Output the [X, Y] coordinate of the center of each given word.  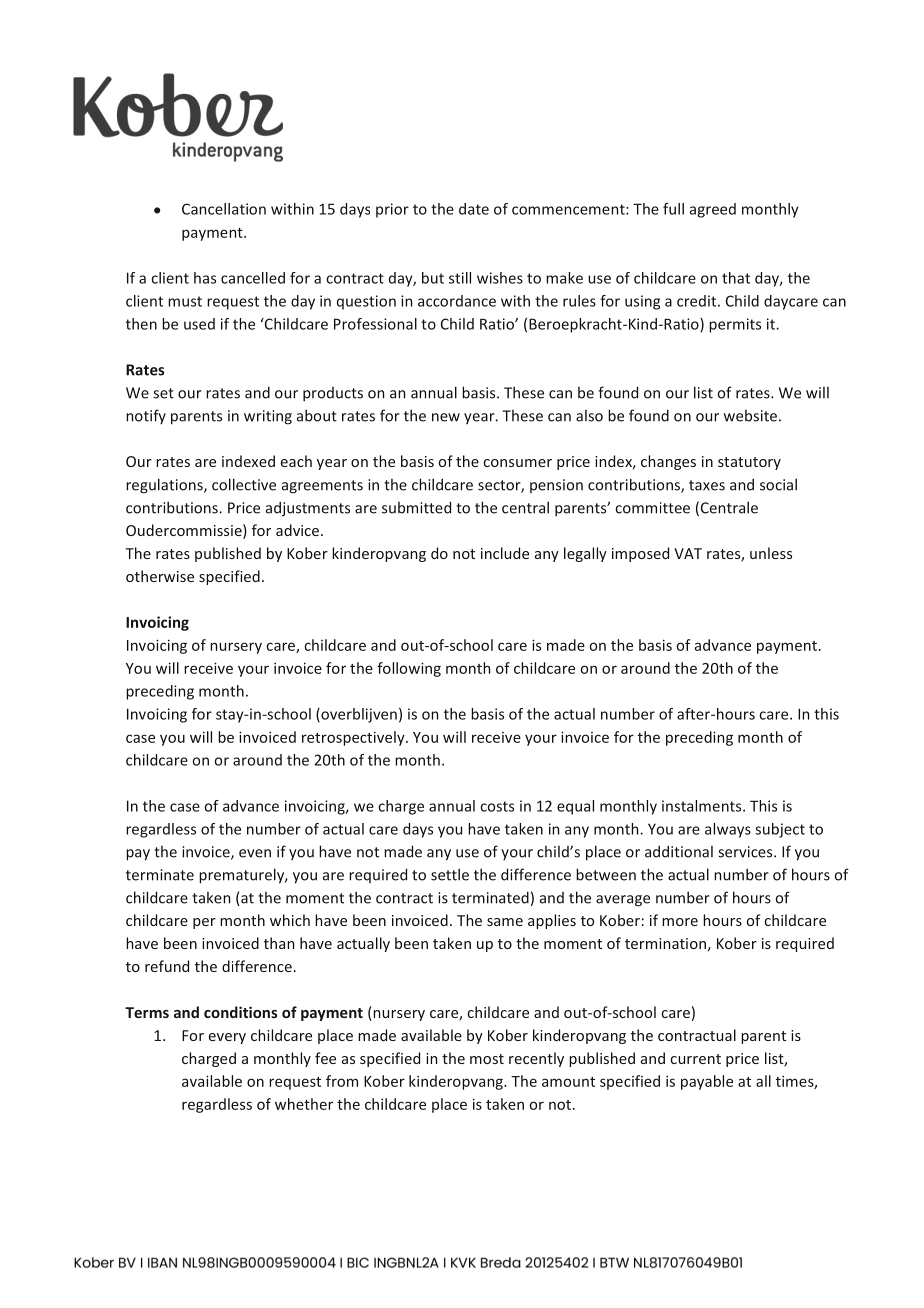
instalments [703, 806]
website [750, 416]
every [227, 1038]
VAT [688, 553]
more [680, 922]
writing [268, 417]
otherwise [160, 576]
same [505, 922]
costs [497, 806]
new [446, 417]
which [290, 920]
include [505, 553]
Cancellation [224, 209]
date [474, 209]
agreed [713, 210]
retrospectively [354, 738]
